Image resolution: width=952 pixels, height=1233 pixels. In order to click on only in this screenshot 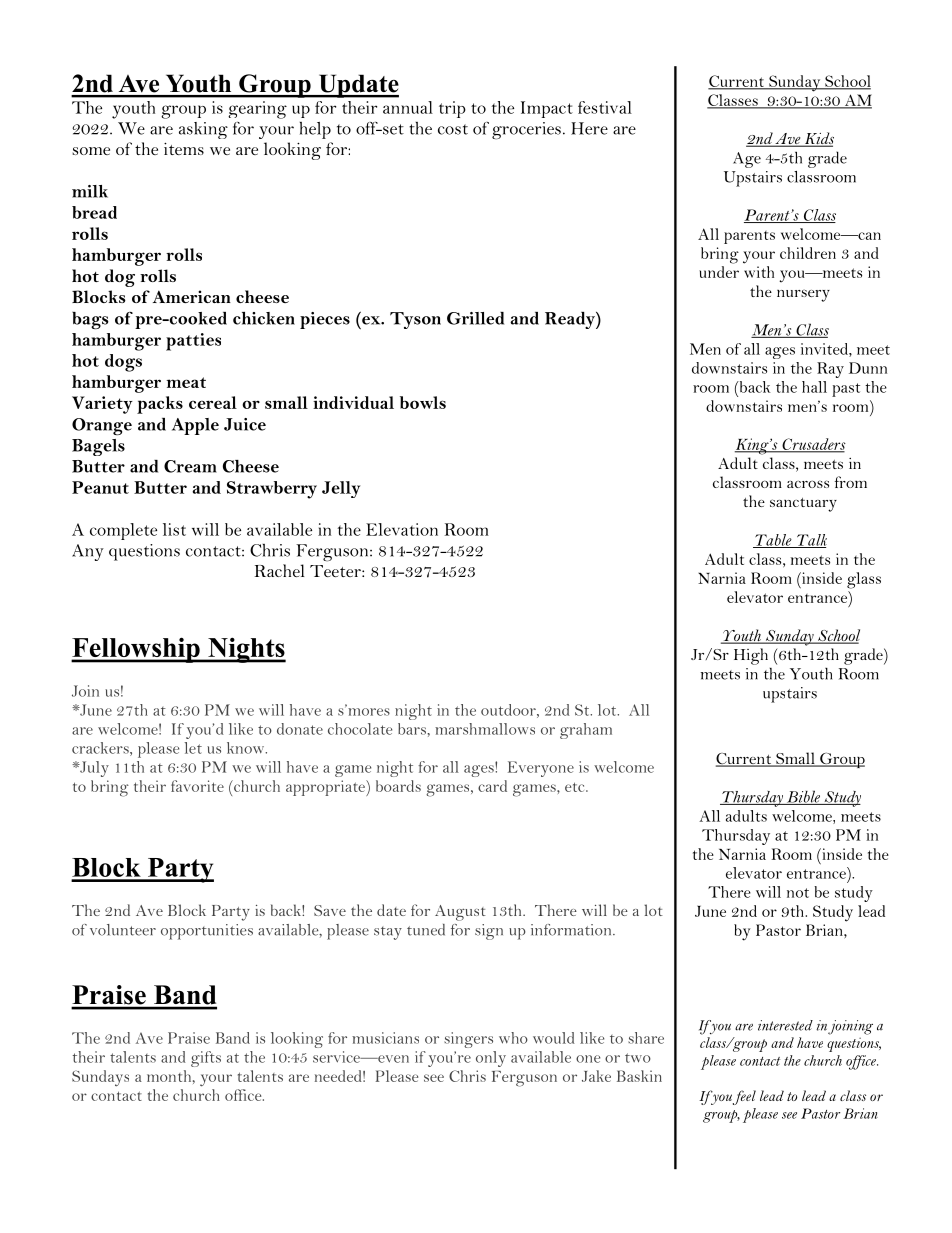, I will do `click(491, 1059)`.
